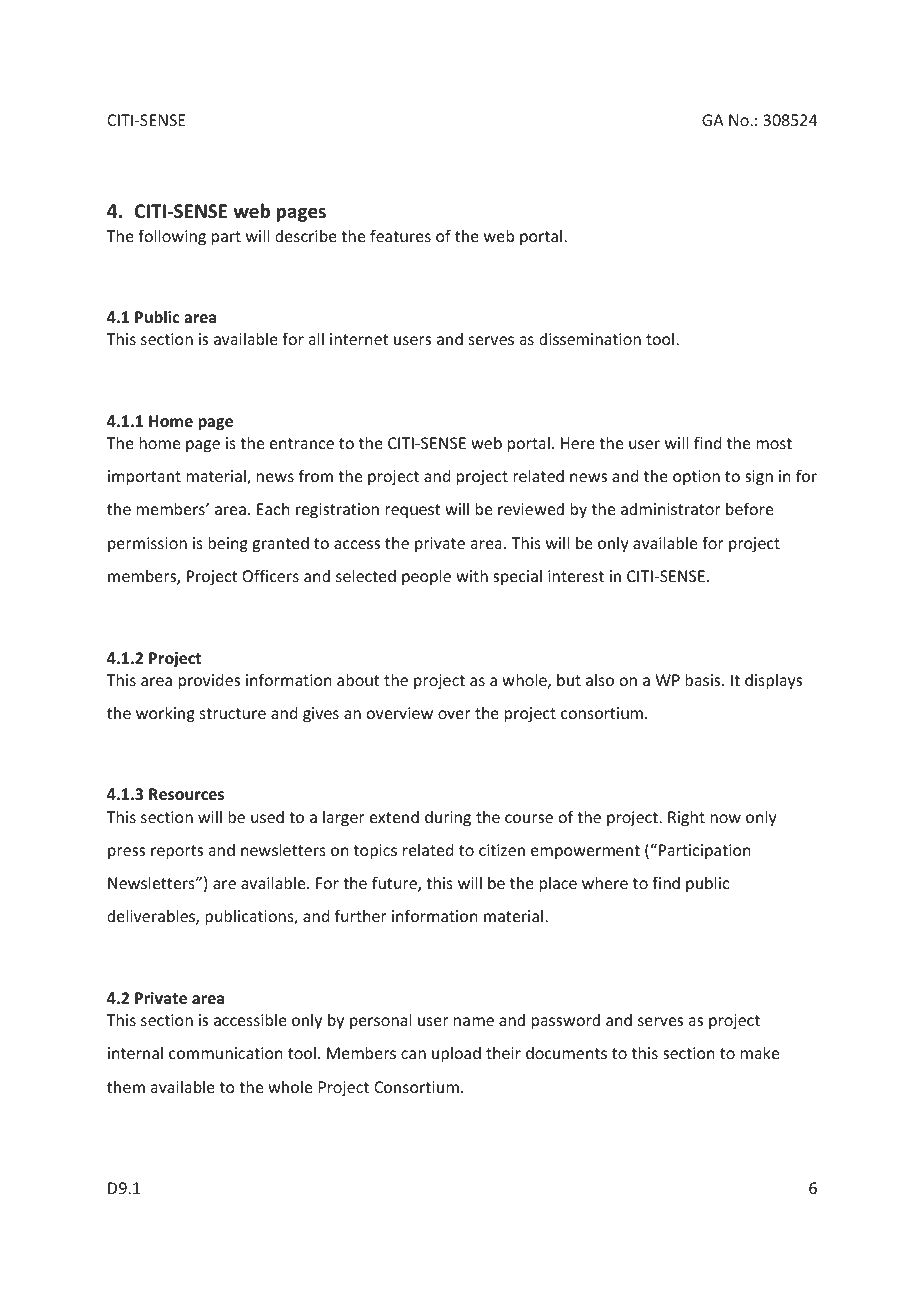  Describe the element at coordinates (472, 575) in the screenshot. I see `with` at that location.
